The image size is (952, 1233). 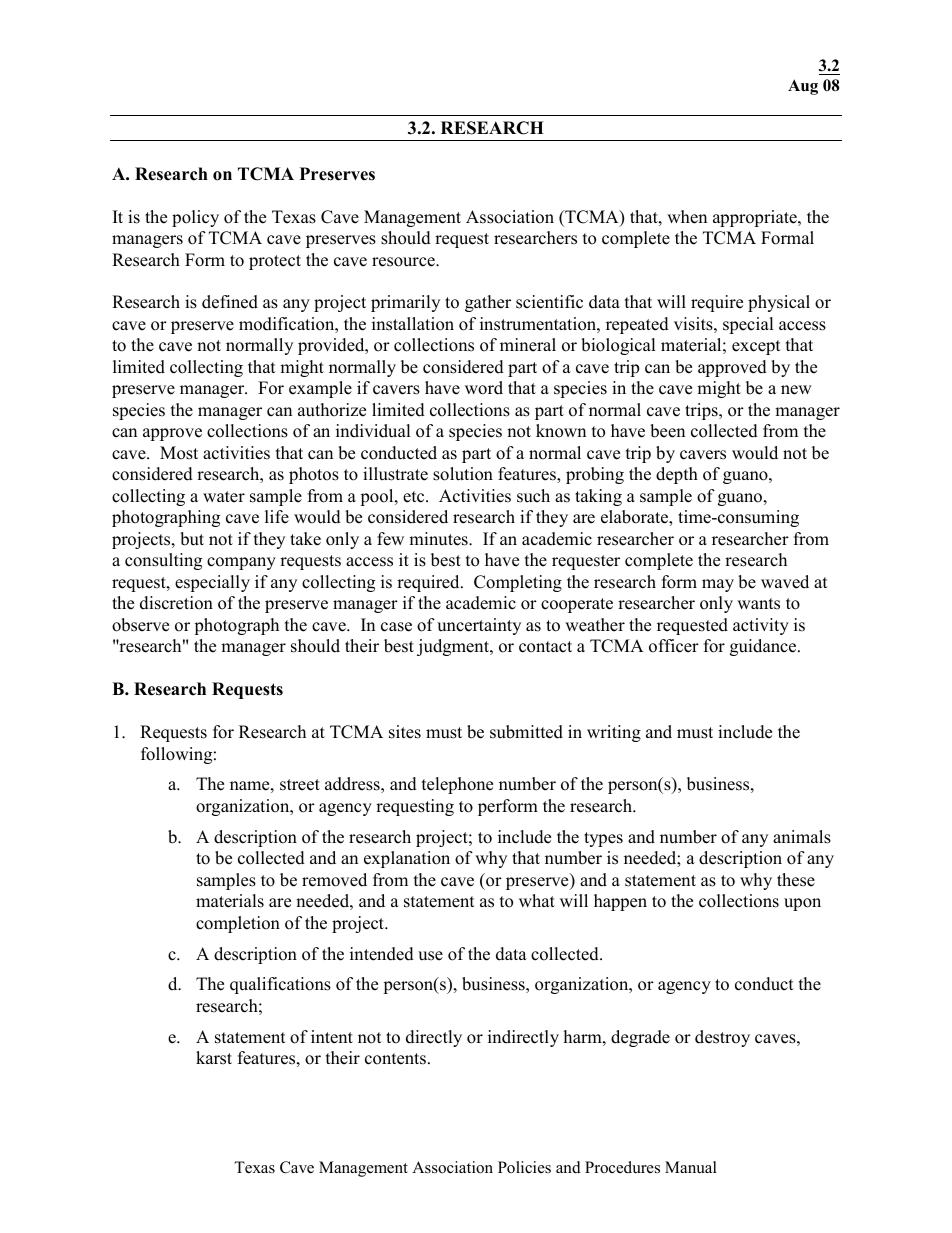 I want to click on Manual, so click(x=691, y=1167).
